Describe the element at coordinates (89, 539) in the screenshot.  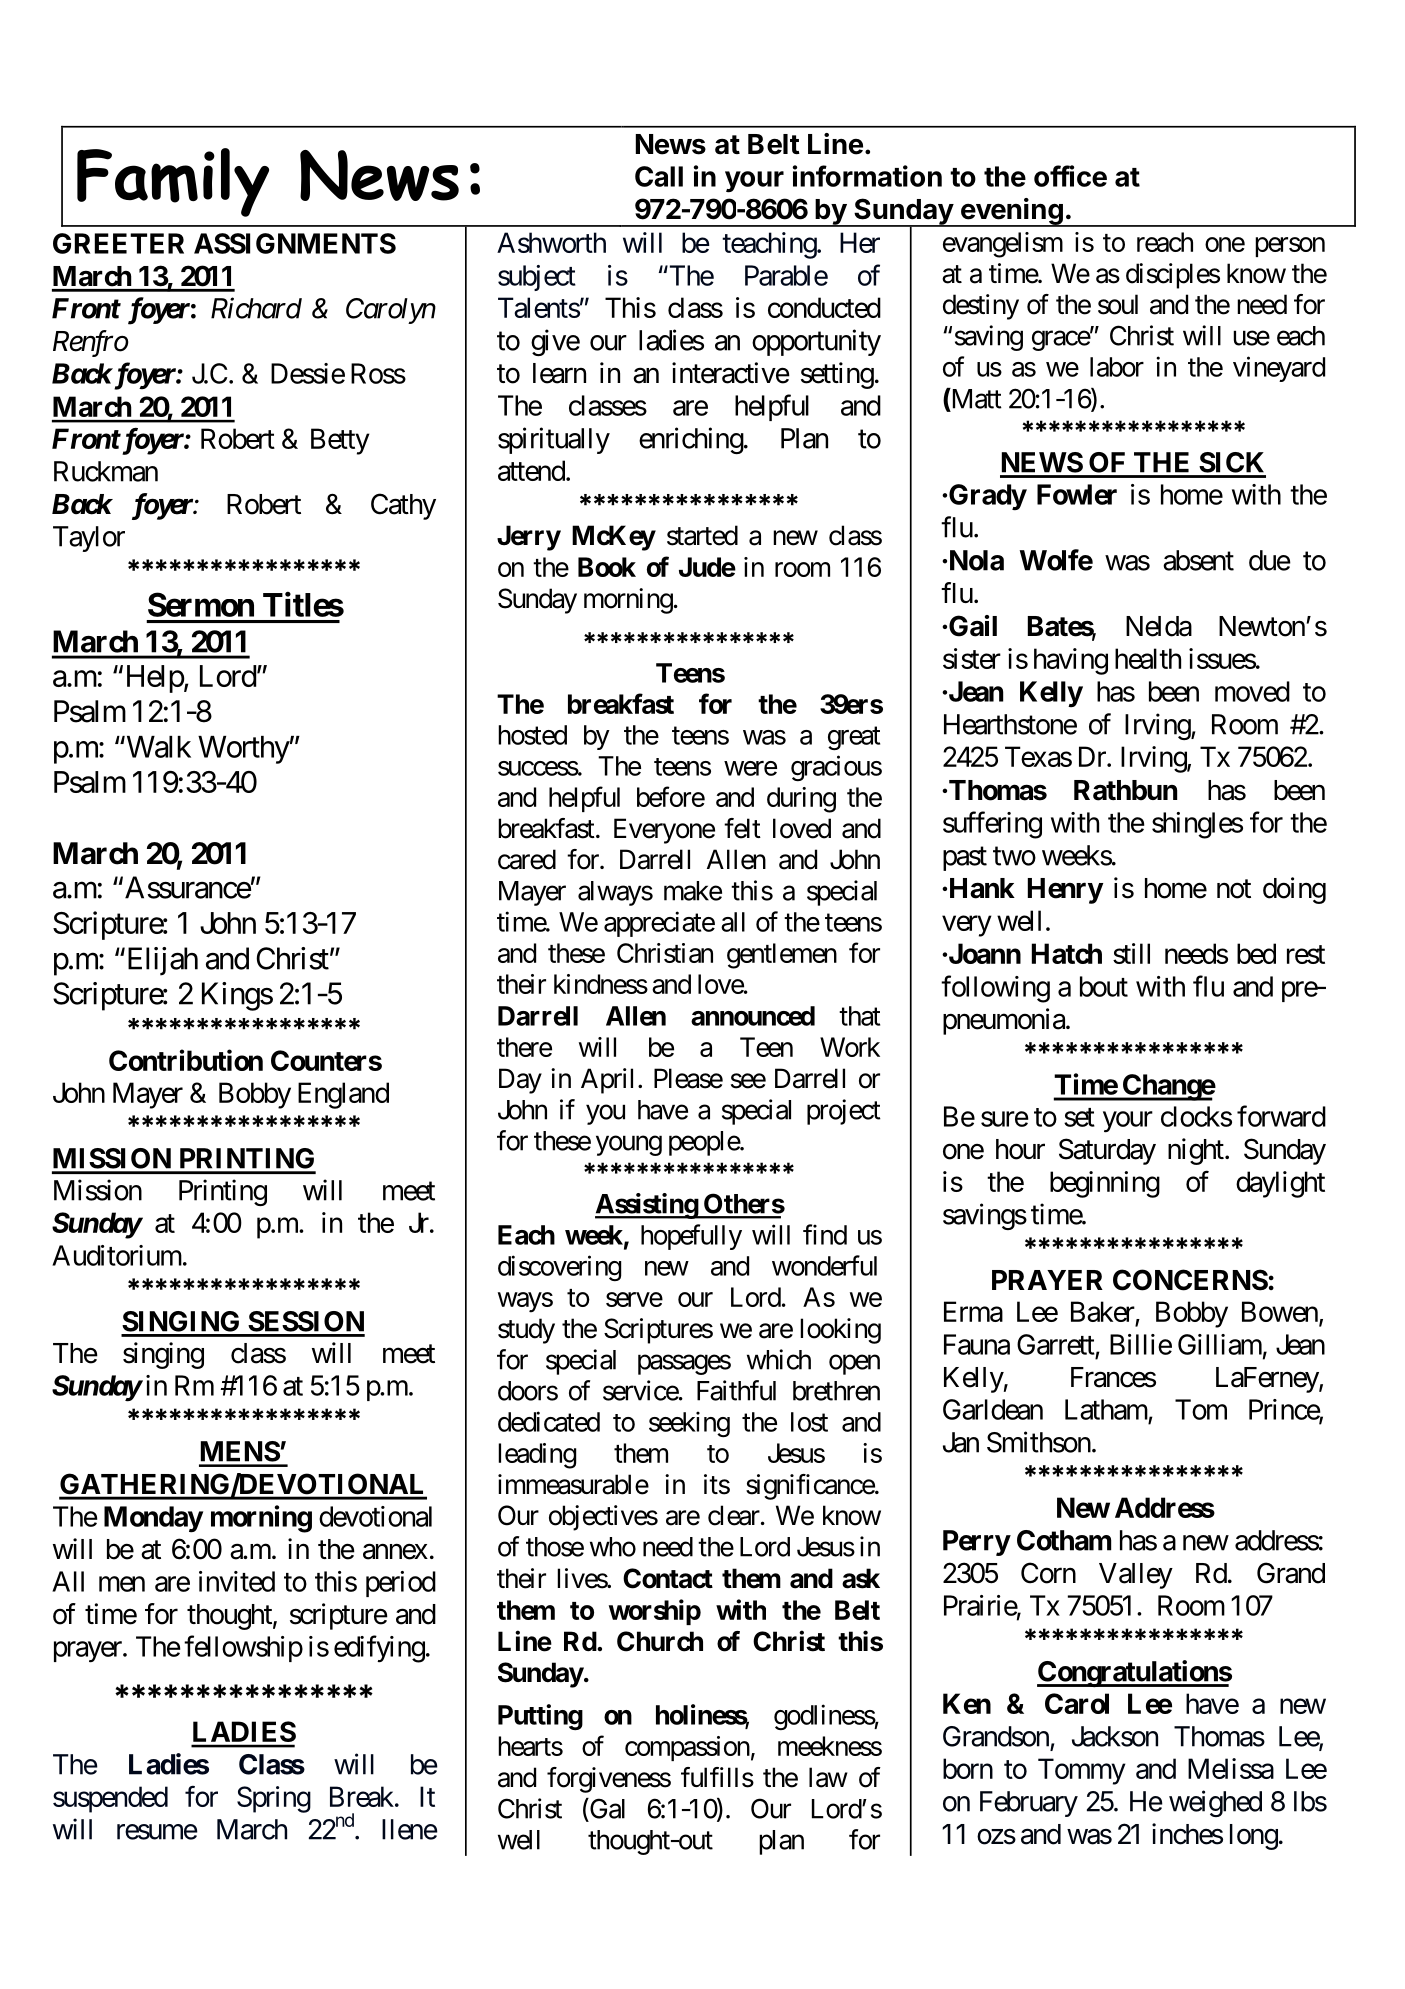
I see `Taylor` at that location.
